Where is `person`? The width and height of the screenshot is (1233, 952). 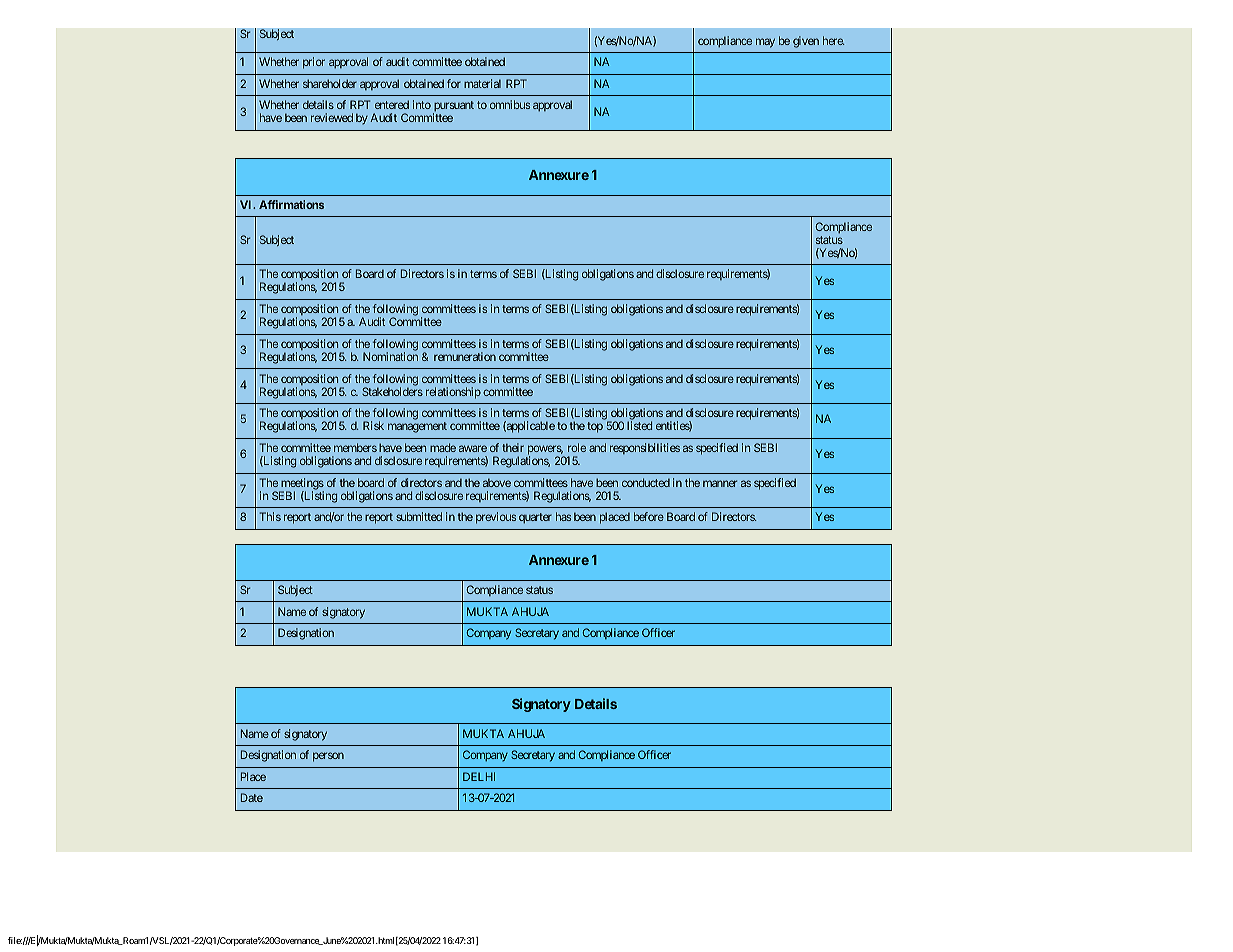 person is located at coordinates (328, 757).
